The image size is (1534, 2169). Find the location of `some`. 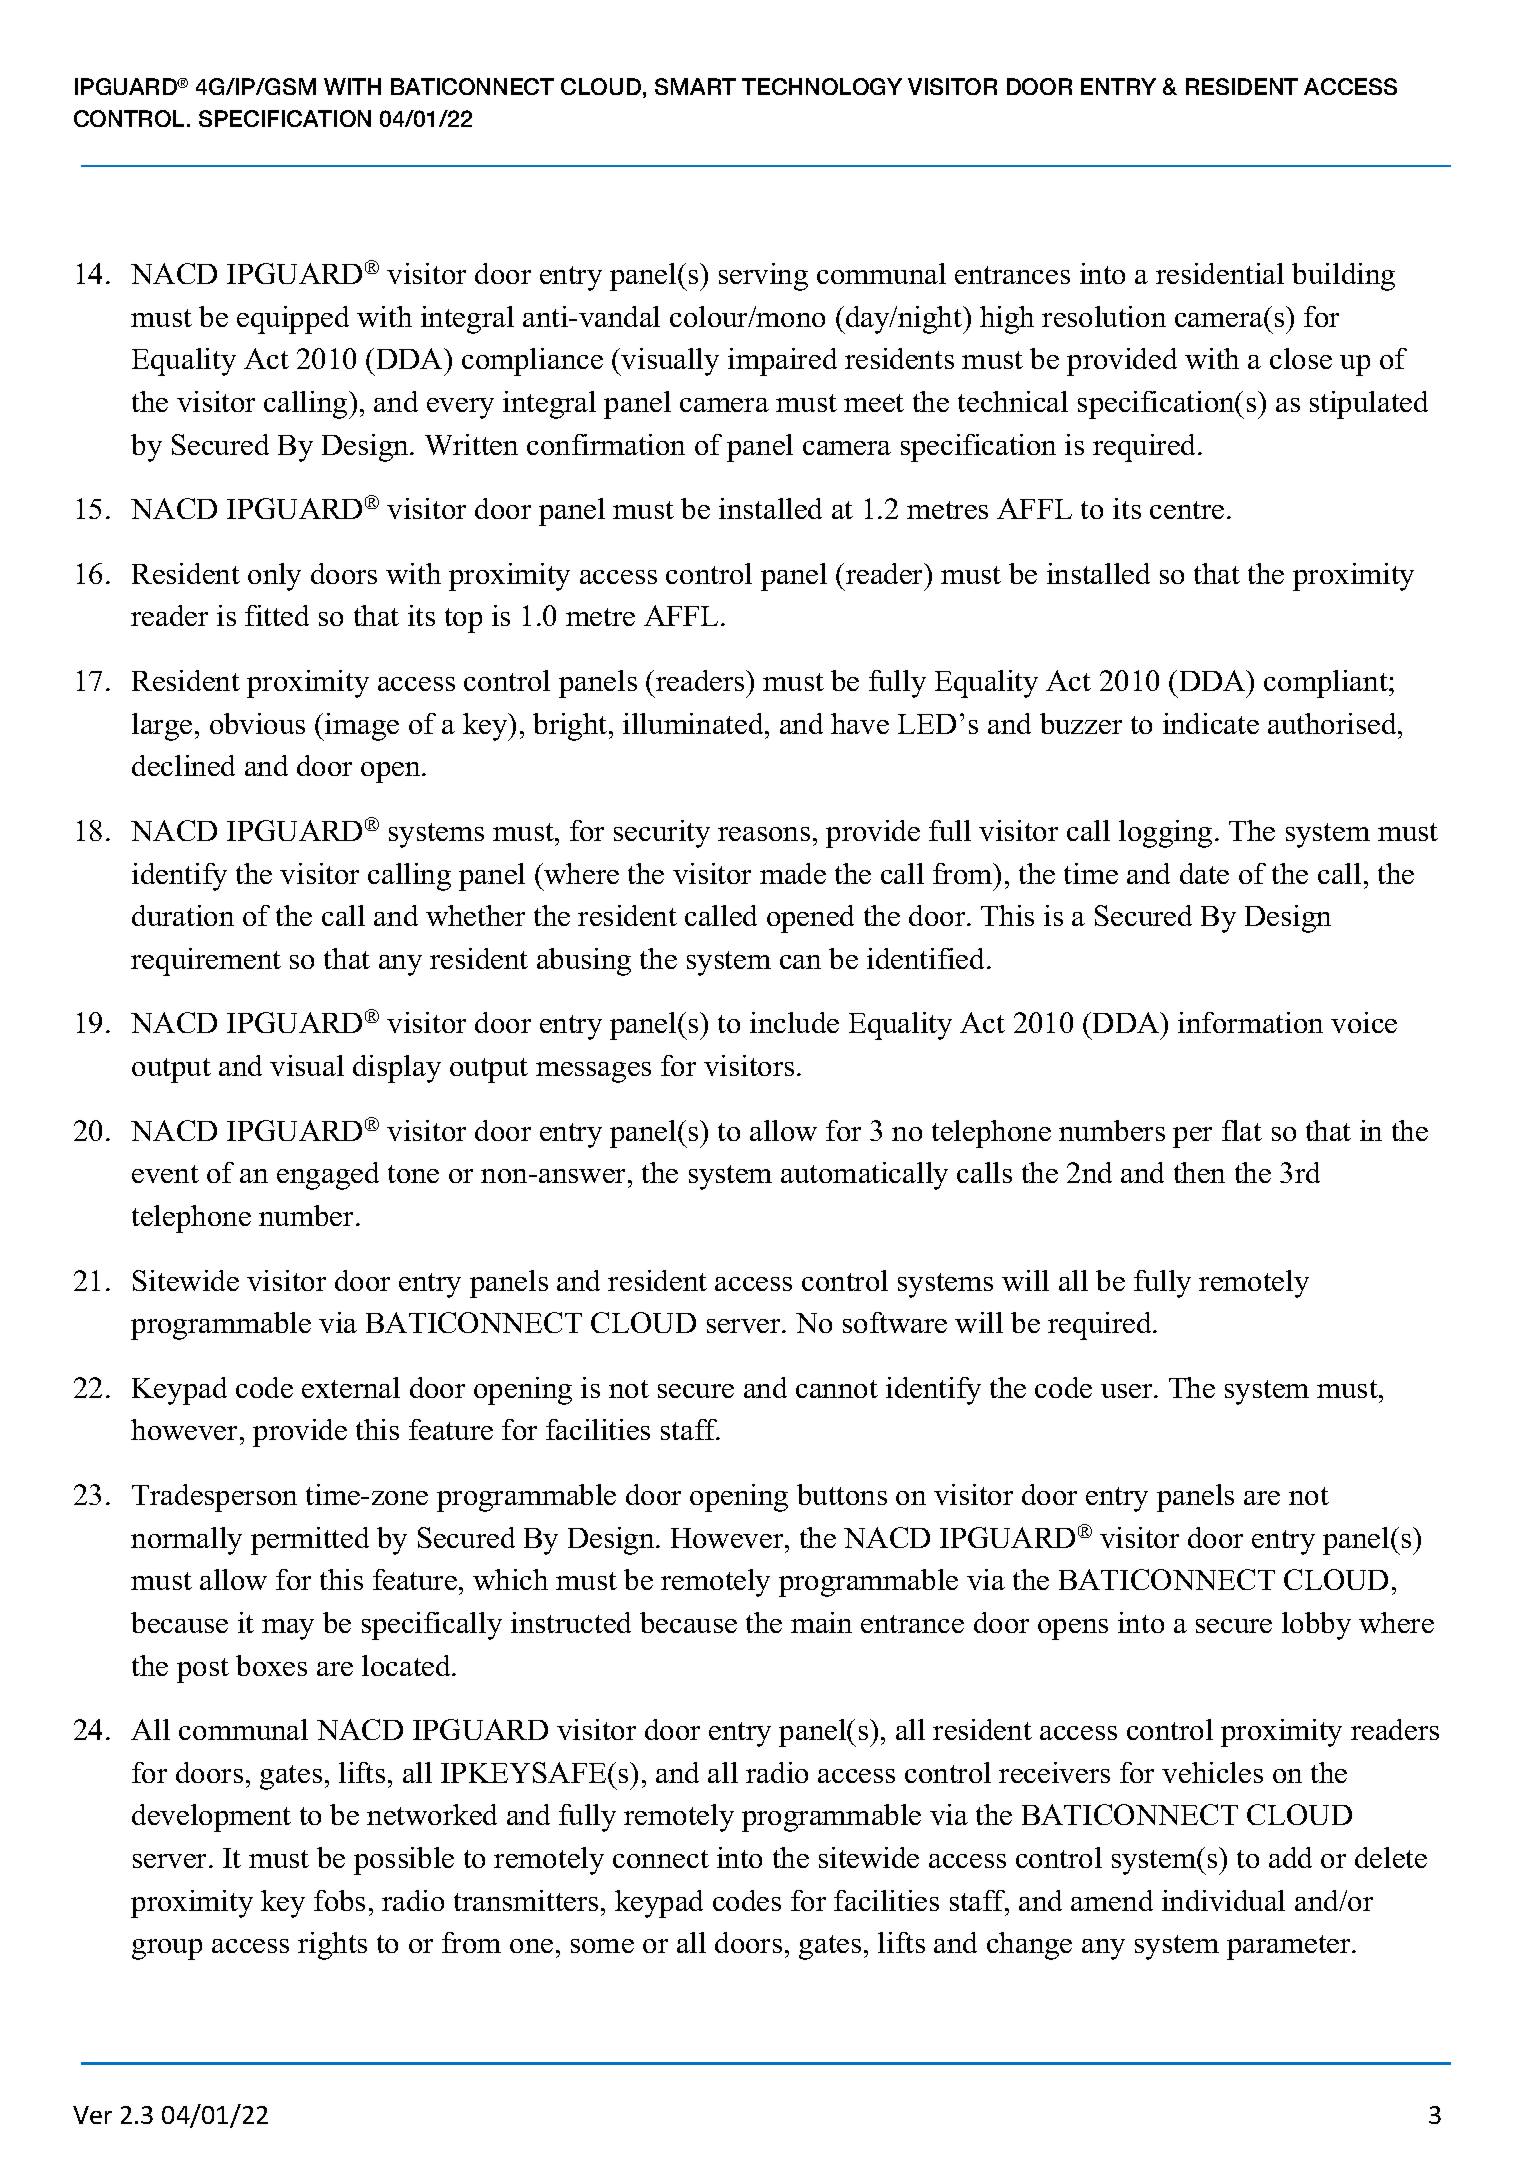

some is located at coordinates (602, 1946).
